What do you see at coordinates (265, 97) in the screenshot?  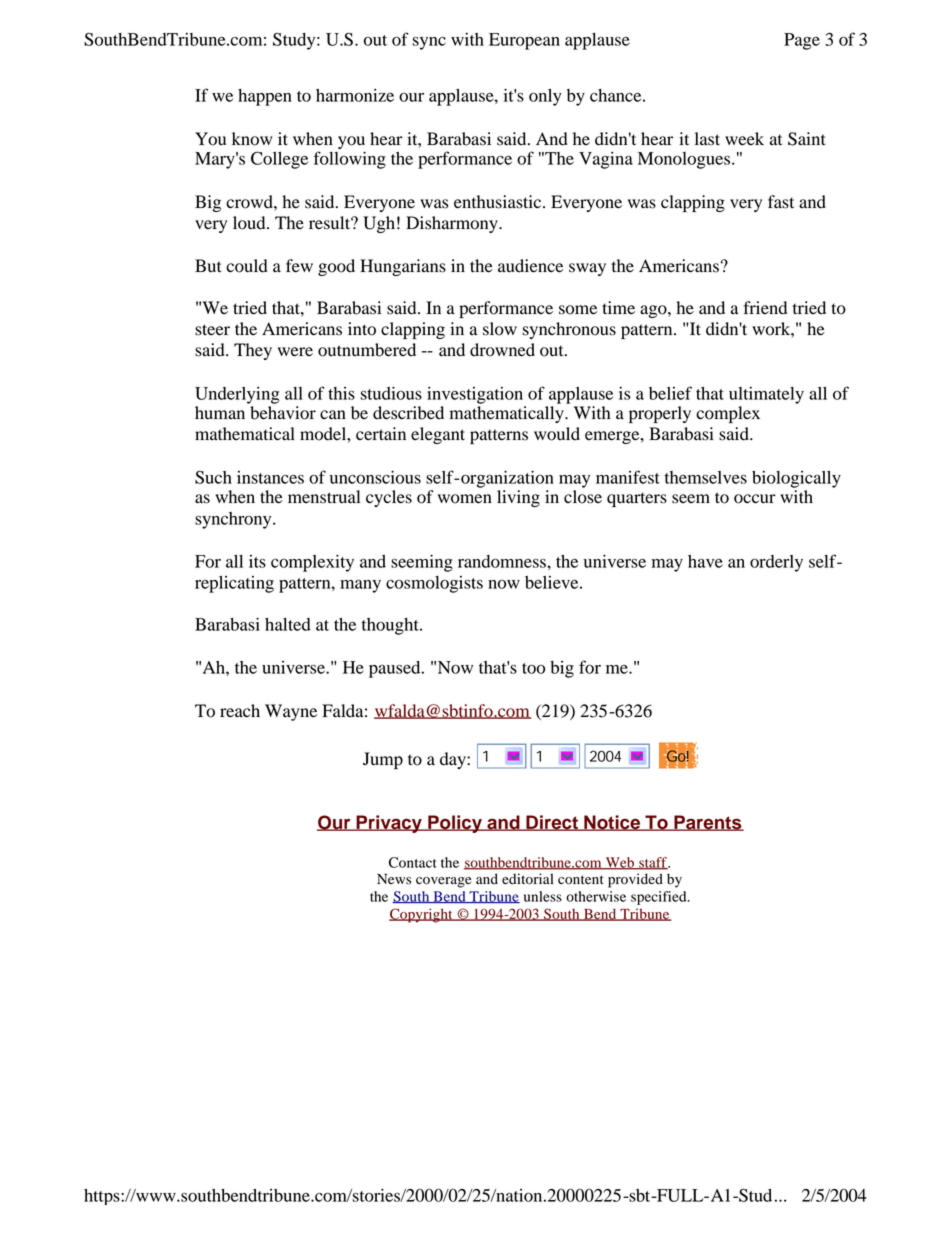 I see `happen` at bounding box center [265, 97].
